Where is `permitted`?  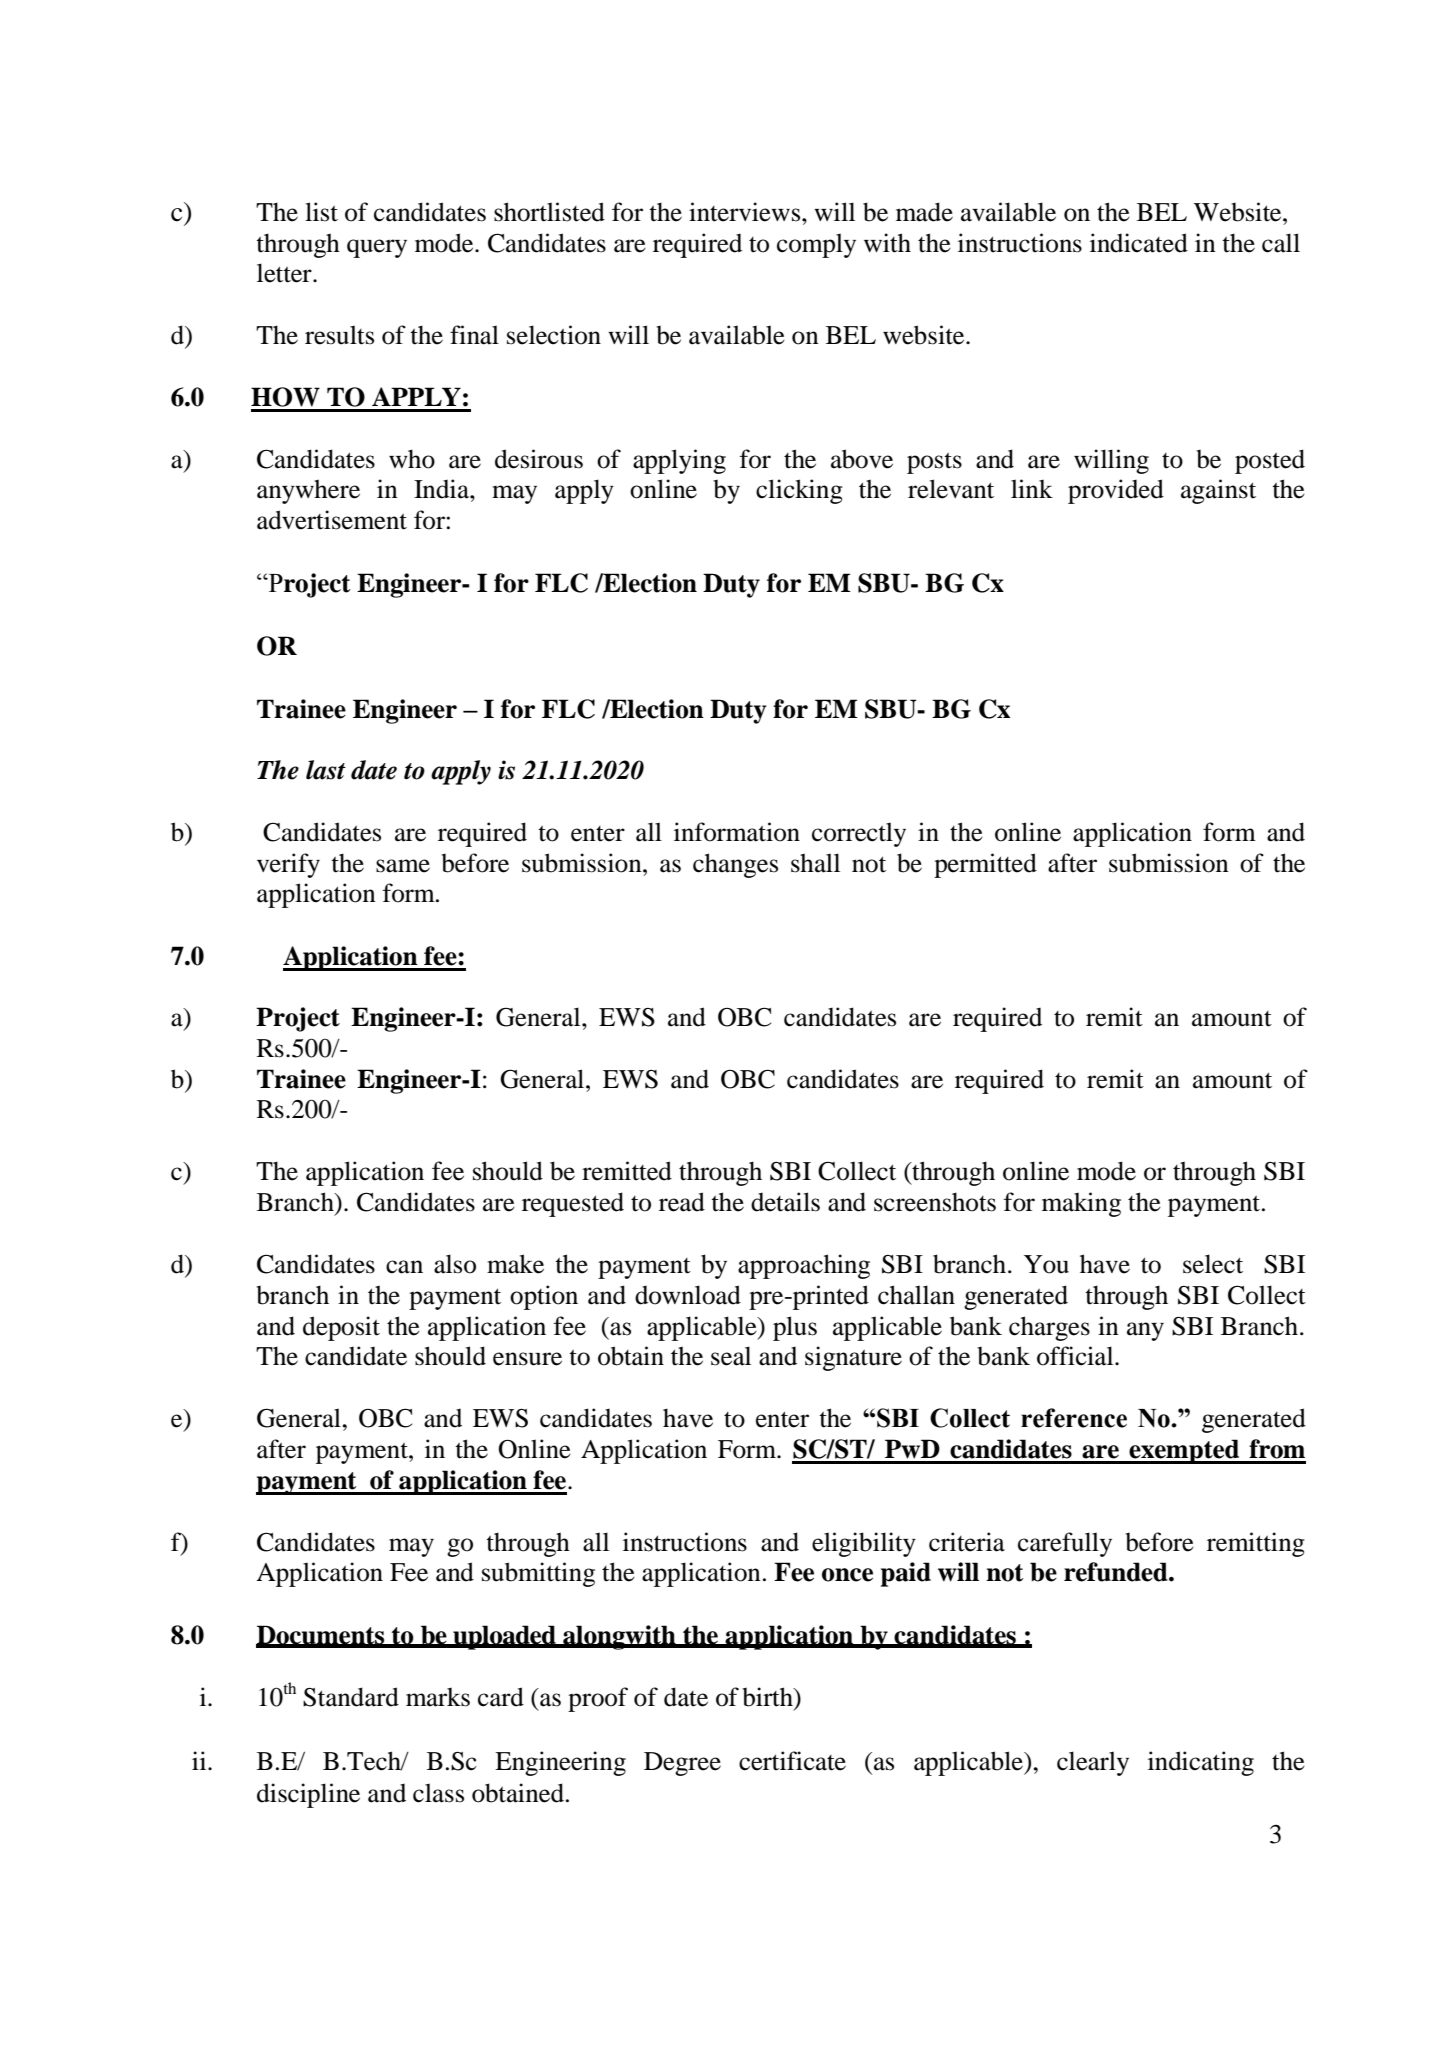 permitted is located at coordinates (985, 865).
